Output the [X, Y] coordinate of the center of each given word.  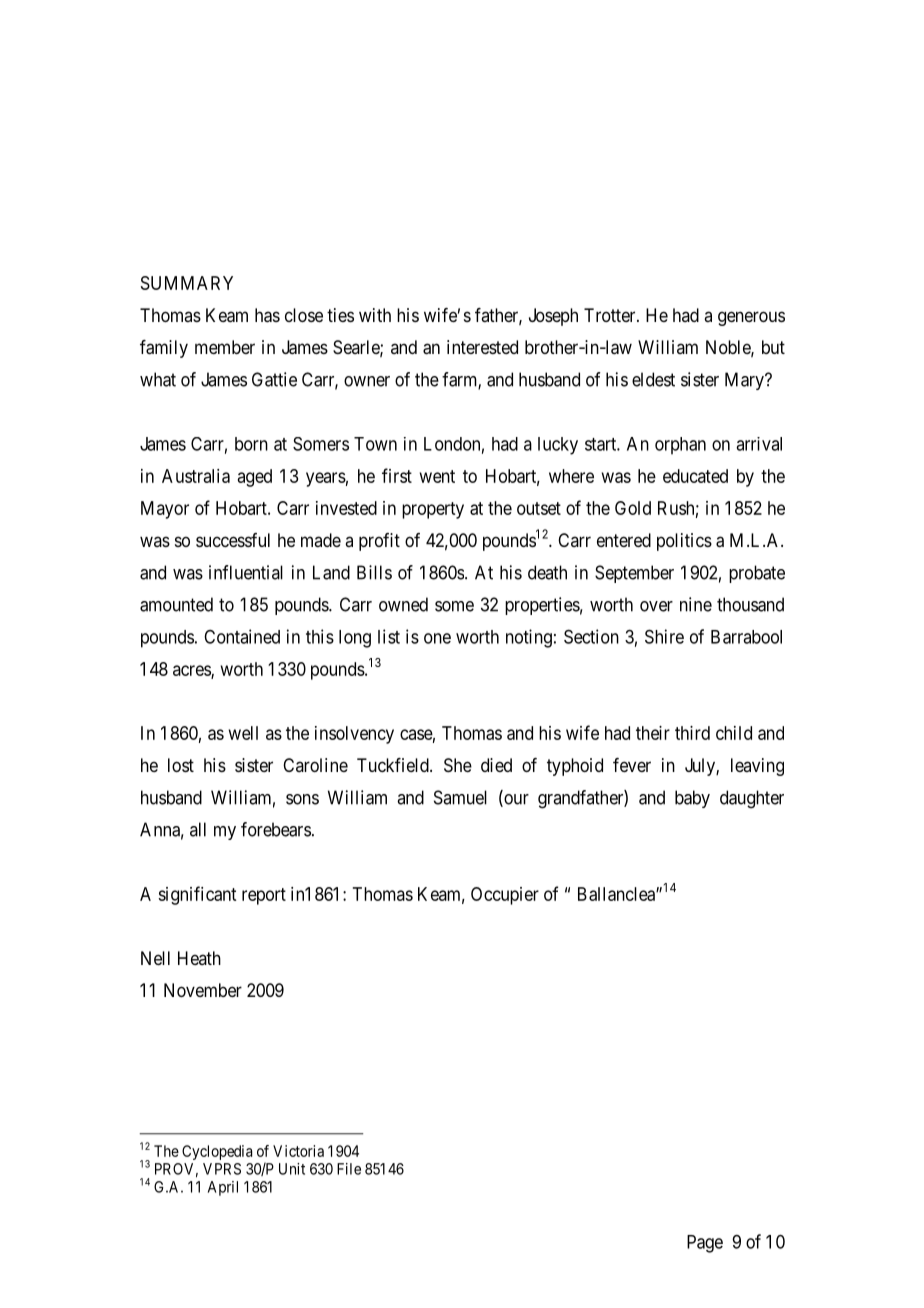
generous [751, 318]
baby [692, 799]
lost [181, 765]
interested [482, 347]
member [225, 347]
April [223, 1188]
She [458, 765]
